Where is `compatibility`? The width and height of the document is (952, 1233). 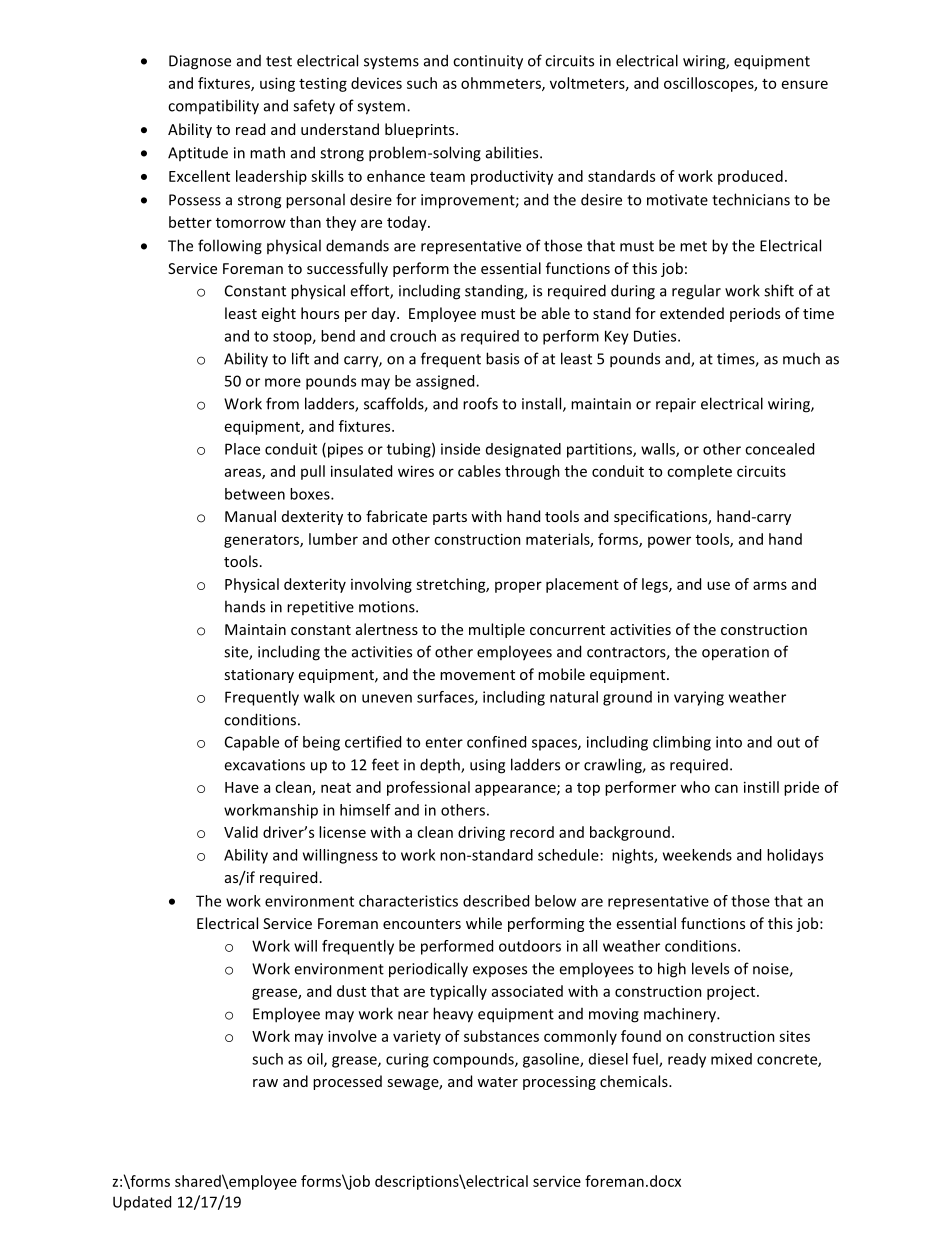
compatibility is located at coordinates (213, 107).
